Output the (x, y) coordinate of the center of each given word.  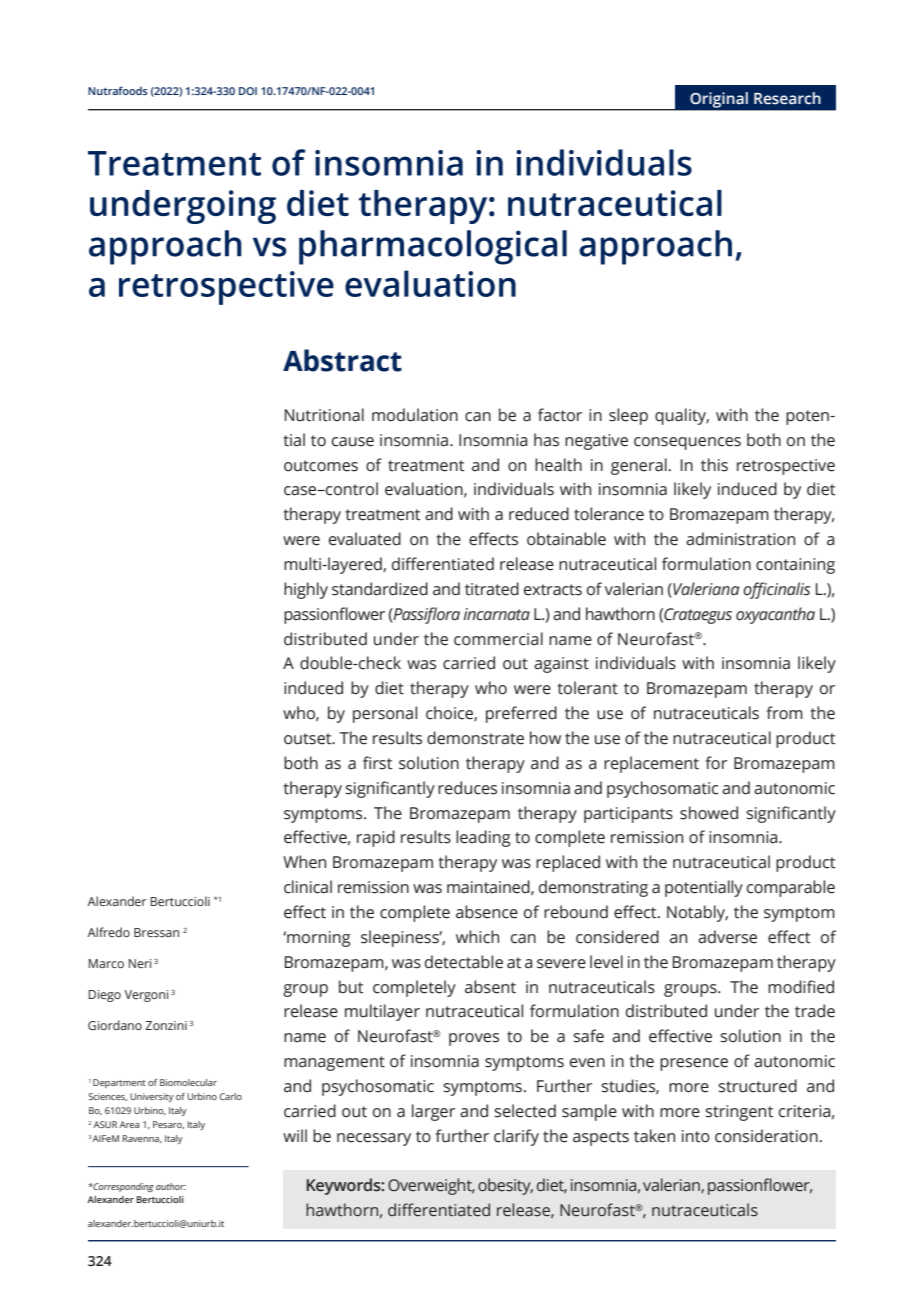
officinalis (776, 590)
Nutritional (324, 415)
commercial (498, 639)
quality (682, 416)
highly (306, 590)
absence (487, 912)
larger (433, 1112)
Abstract (342, 360)
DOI (248, 91)
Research (787, 98)
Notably (697, 913)
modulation (415, 415)
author (171, 1186)
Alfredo (108, 932)
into (696, 1136)
